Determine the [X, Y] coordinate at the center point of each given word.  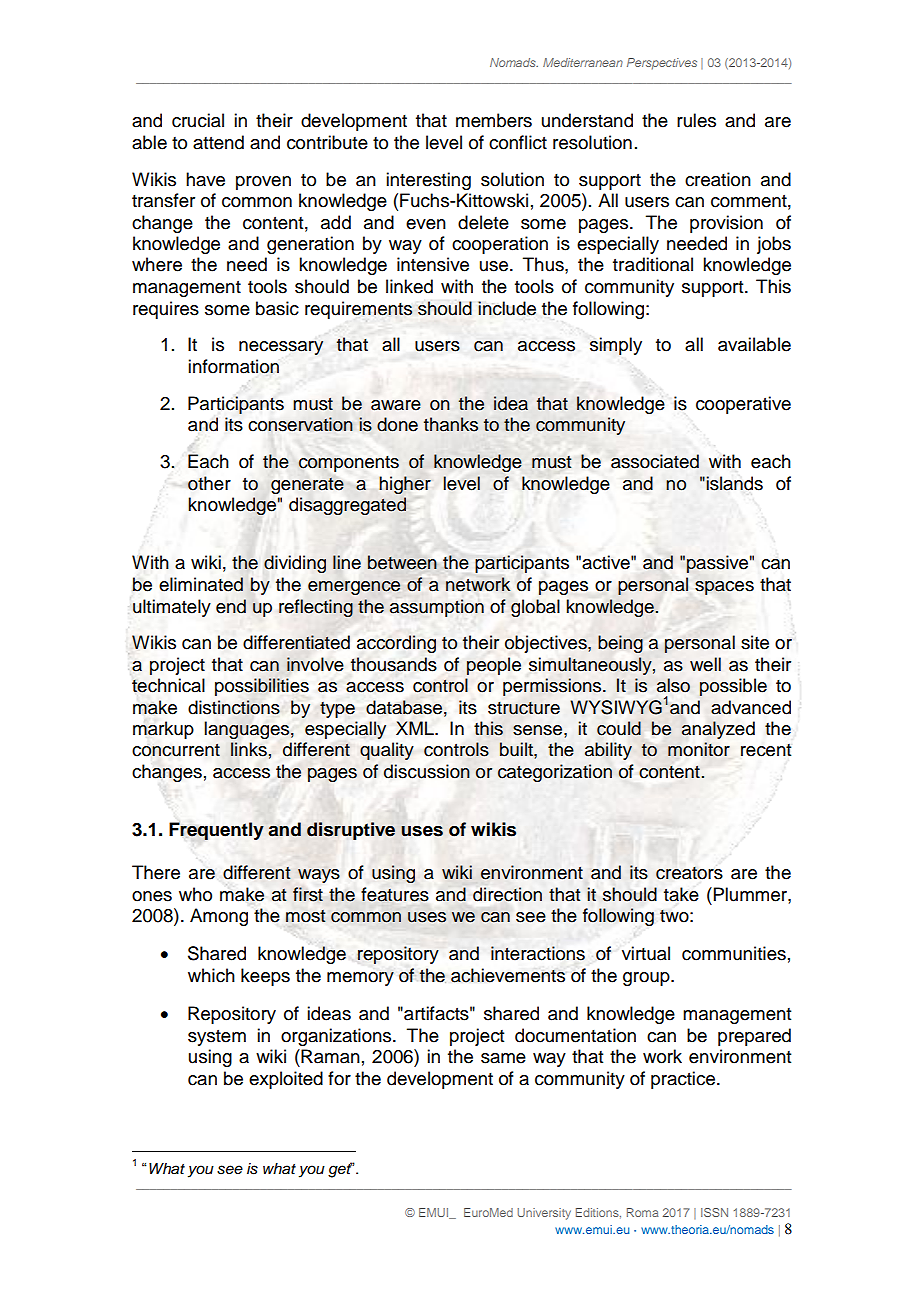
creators [689, 873]
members [494, 120]
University [544, 1214]
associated [655, 461]
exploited [286, 1080]
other [209, 483]
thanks [451, 424]
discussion [427, 771]
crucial [198, 120]
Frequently [216, 831]
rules [696, 120]
